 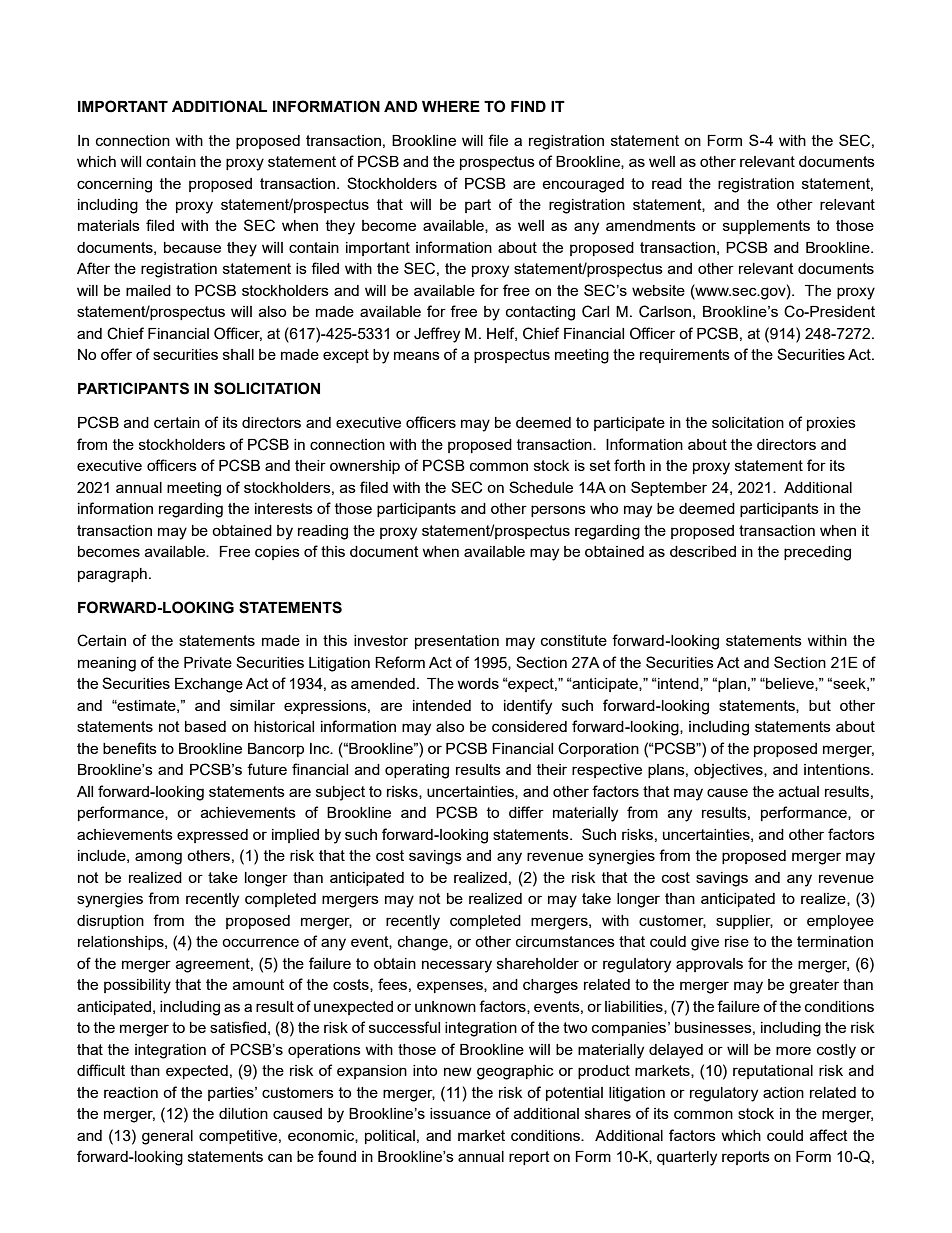 What do you see at coordinates (110, 922) in the screenshot?
I see `disruption` at bounding box center [110, 922].
